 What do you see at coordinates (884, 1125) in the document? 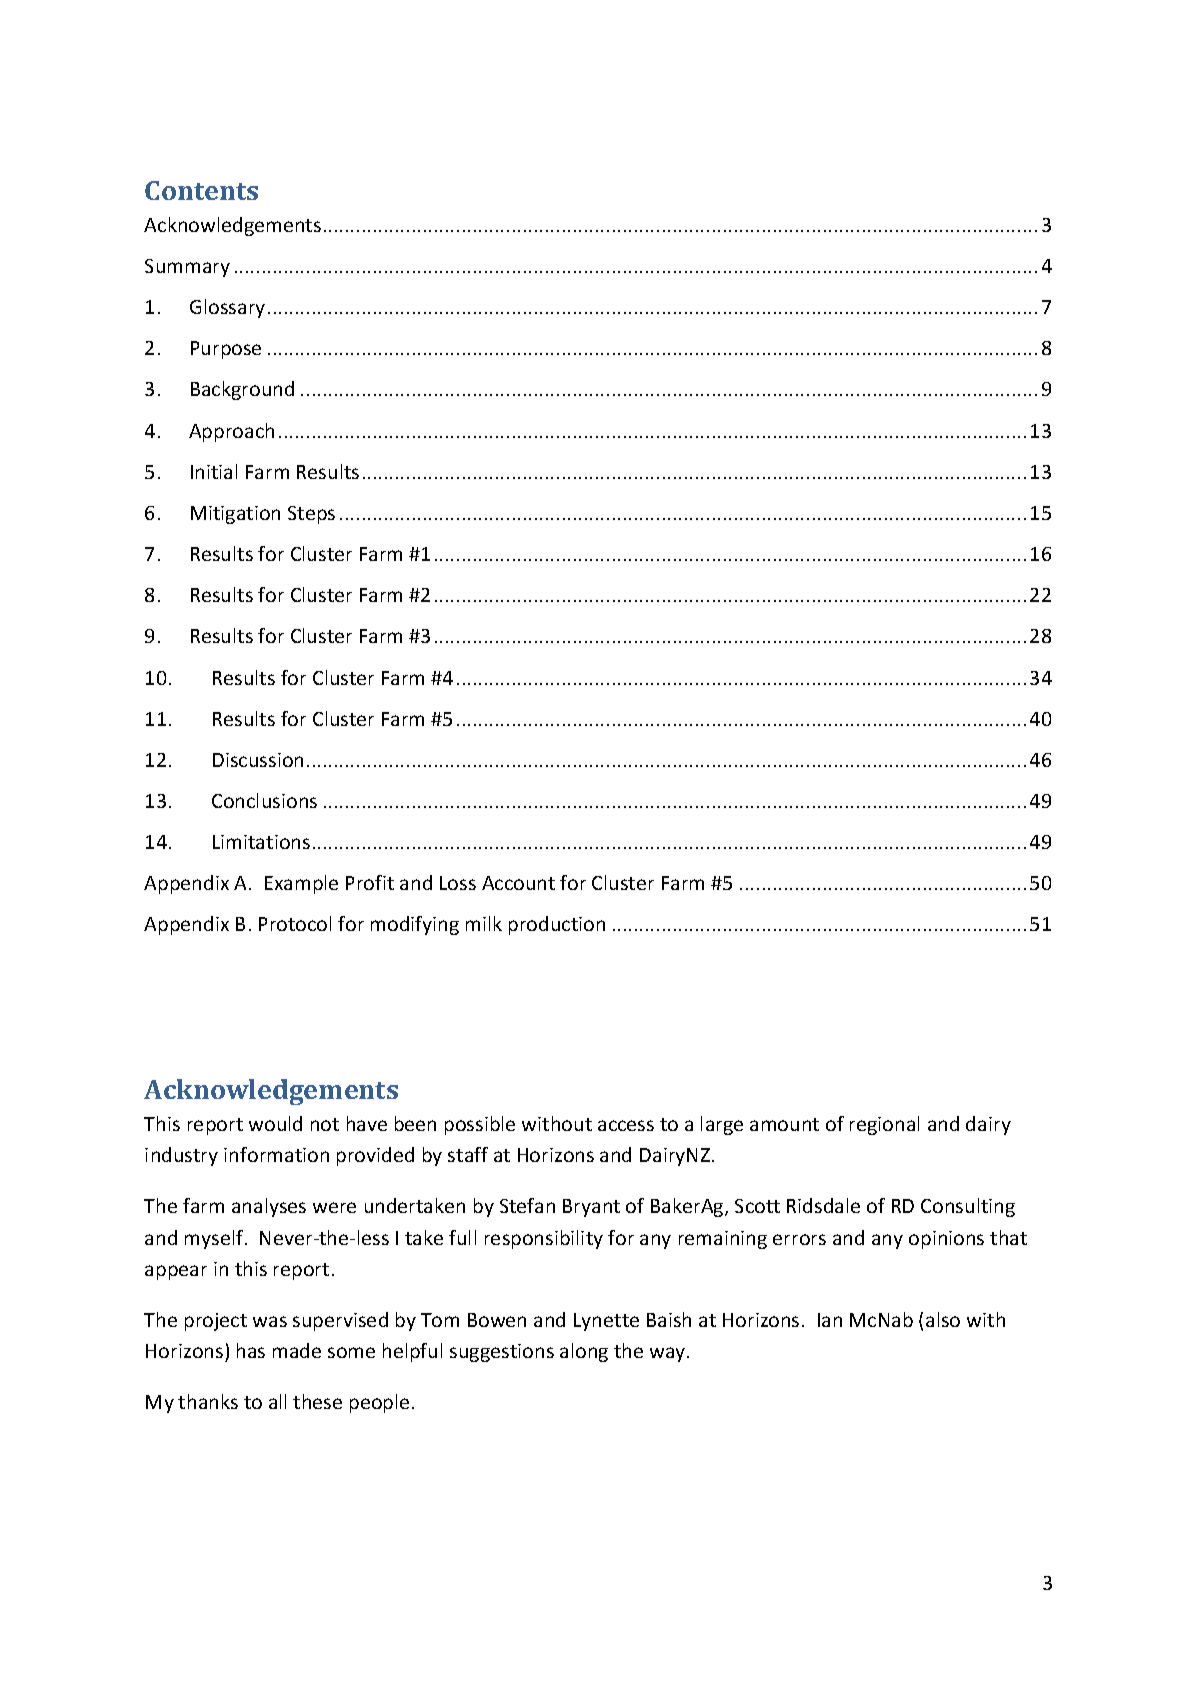
I see `regional` at bounding box center [884, 1125].
